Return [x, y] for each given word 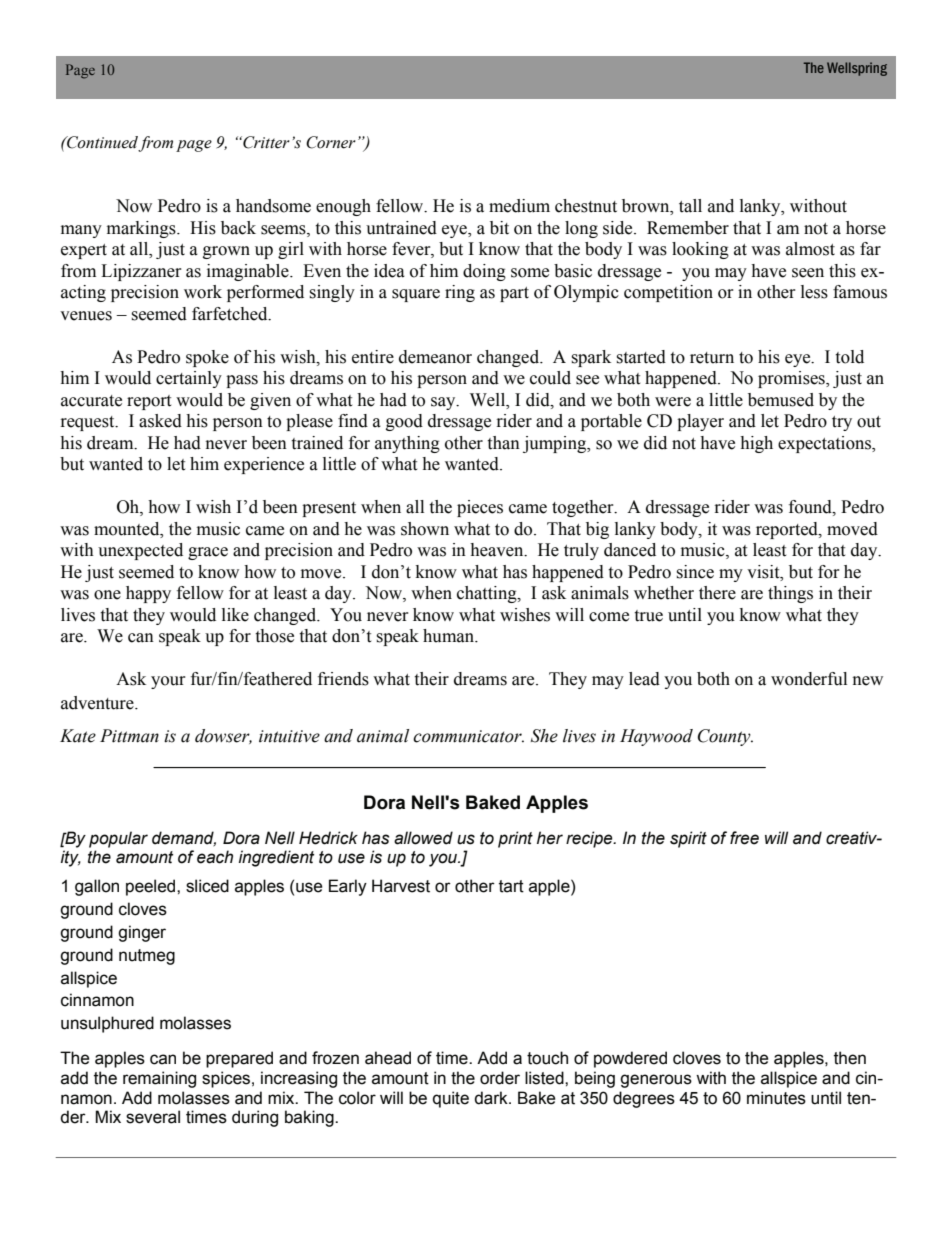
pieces [480, 508]
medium [519, 206]
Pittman [129, 736]
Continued [102, 143]
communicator [468, 736]
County [725, 737]
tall [690, 206]
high [756, 444]
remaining [159, 1079]
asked [160, 421]
